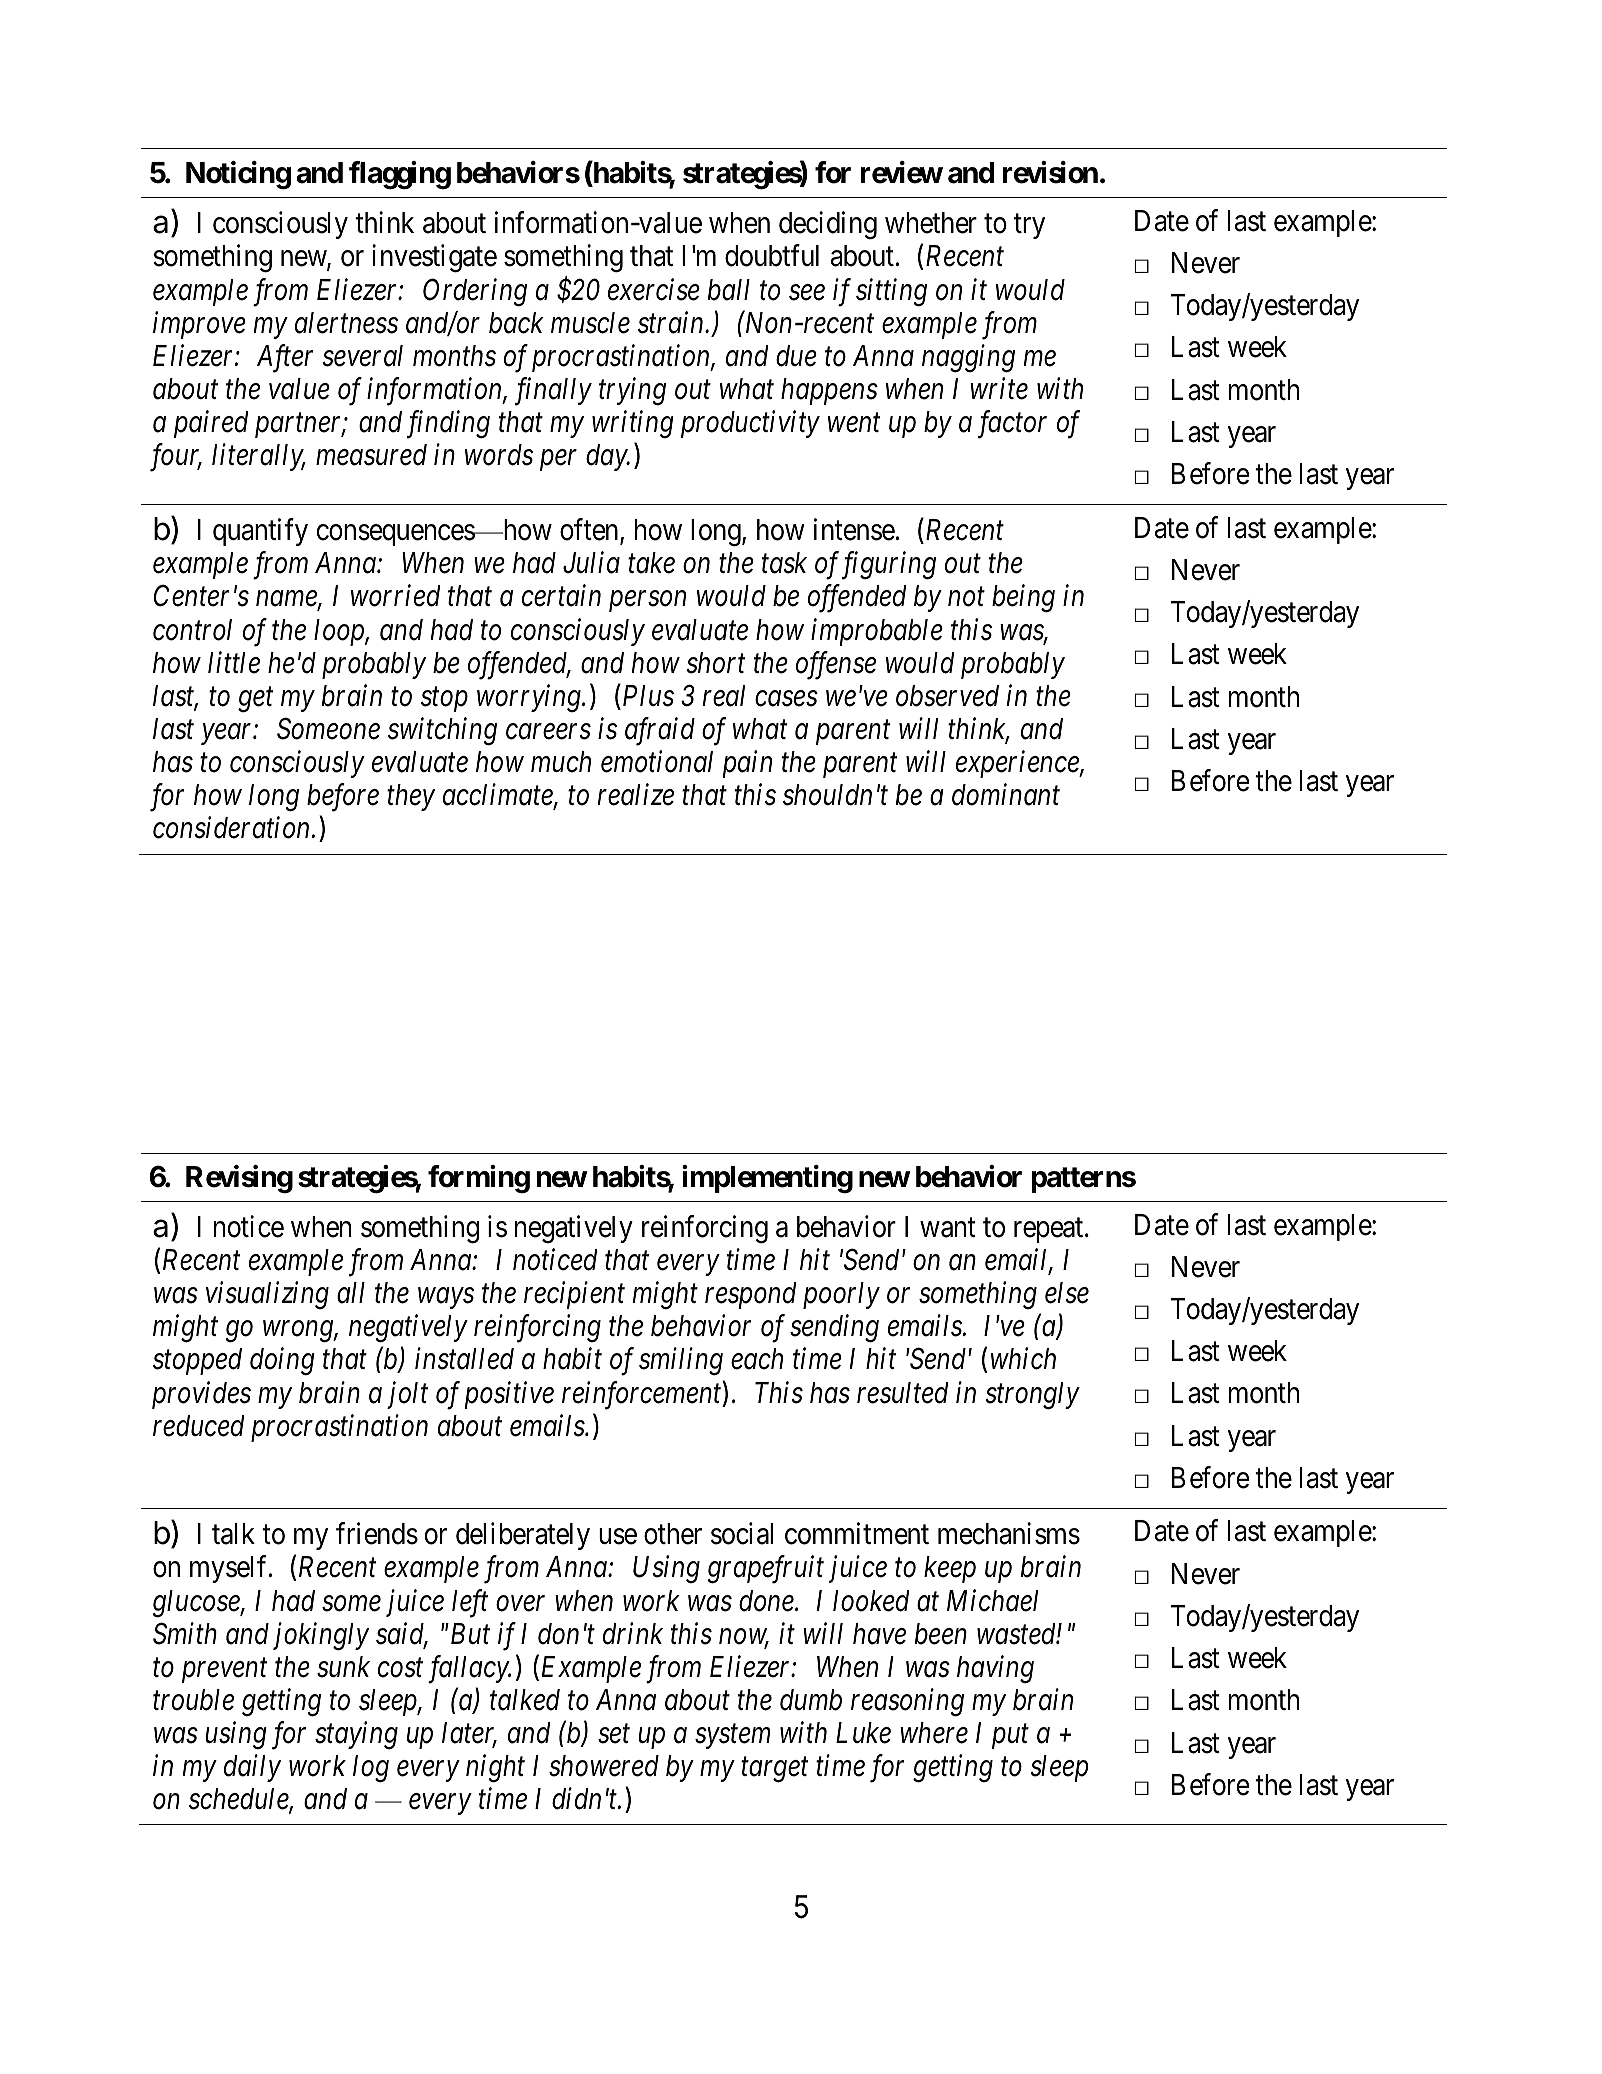 This document has height=2074, width=1602. Describe the element at coordinates (947, 696) in the document. I see `observed` at that location.
